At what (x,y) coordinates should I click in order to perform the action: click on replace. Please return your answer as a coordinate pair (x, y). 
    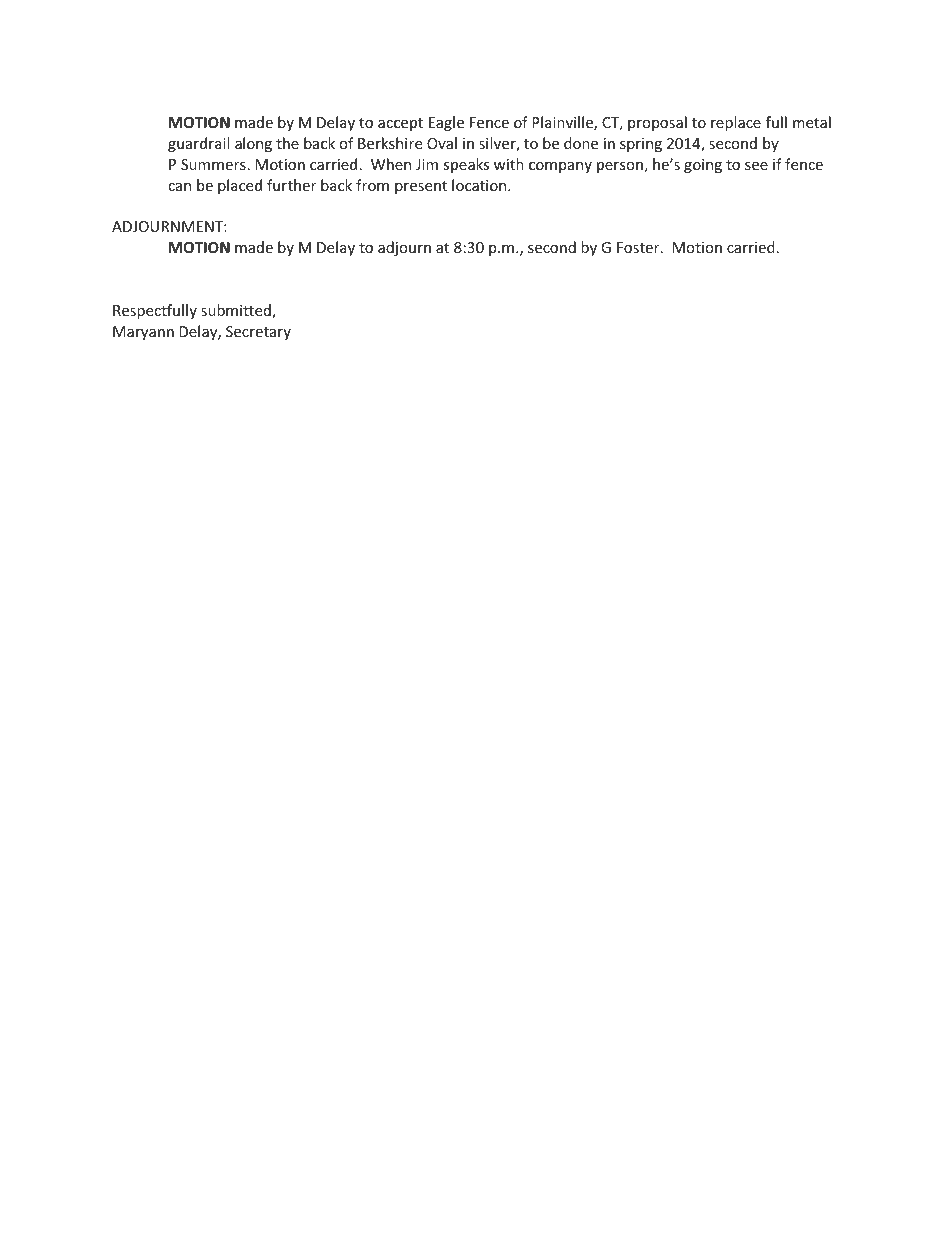
    Looking at the image, I should click on (736, 123).
